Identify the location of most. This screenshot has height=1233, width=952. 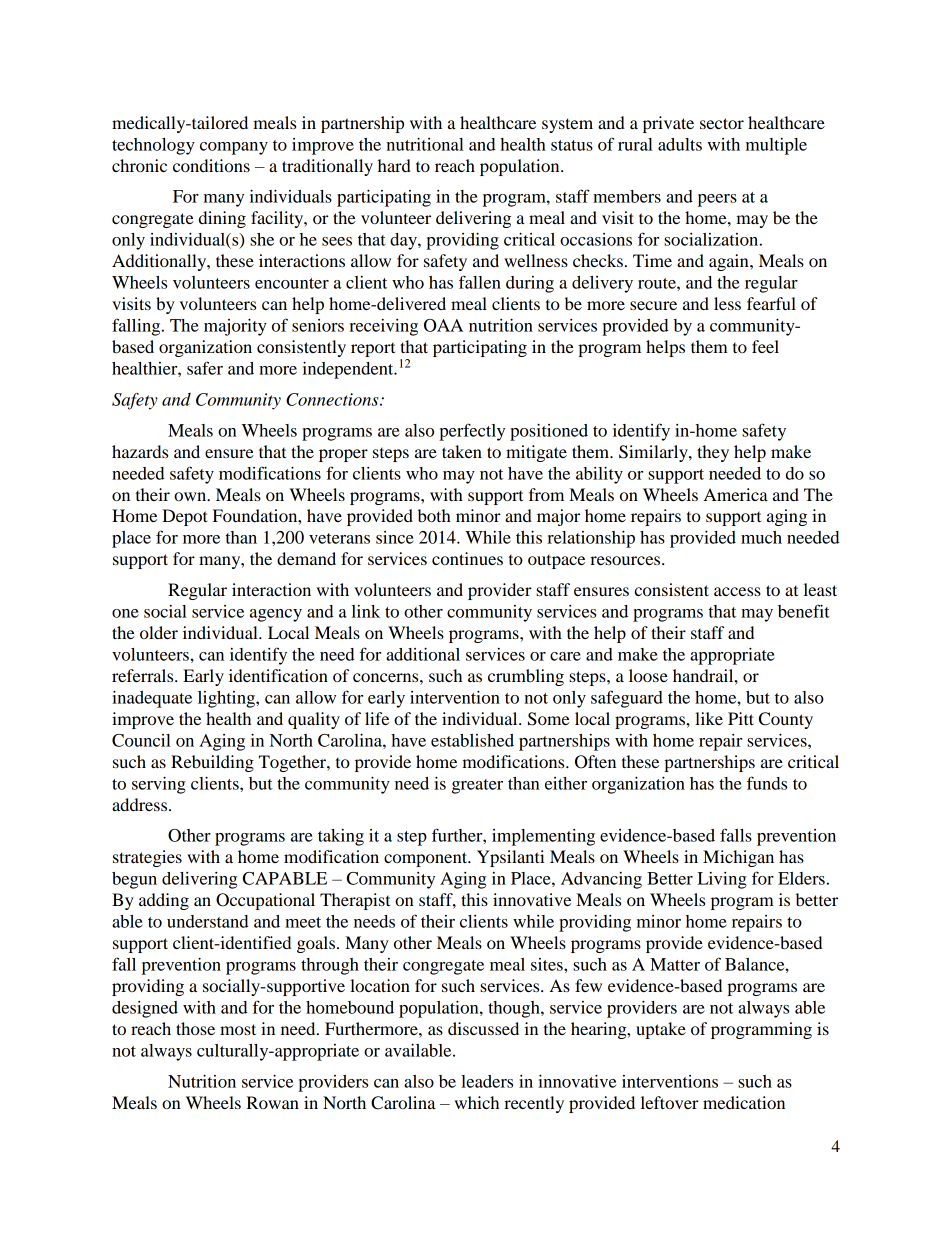
(238, 1029).
